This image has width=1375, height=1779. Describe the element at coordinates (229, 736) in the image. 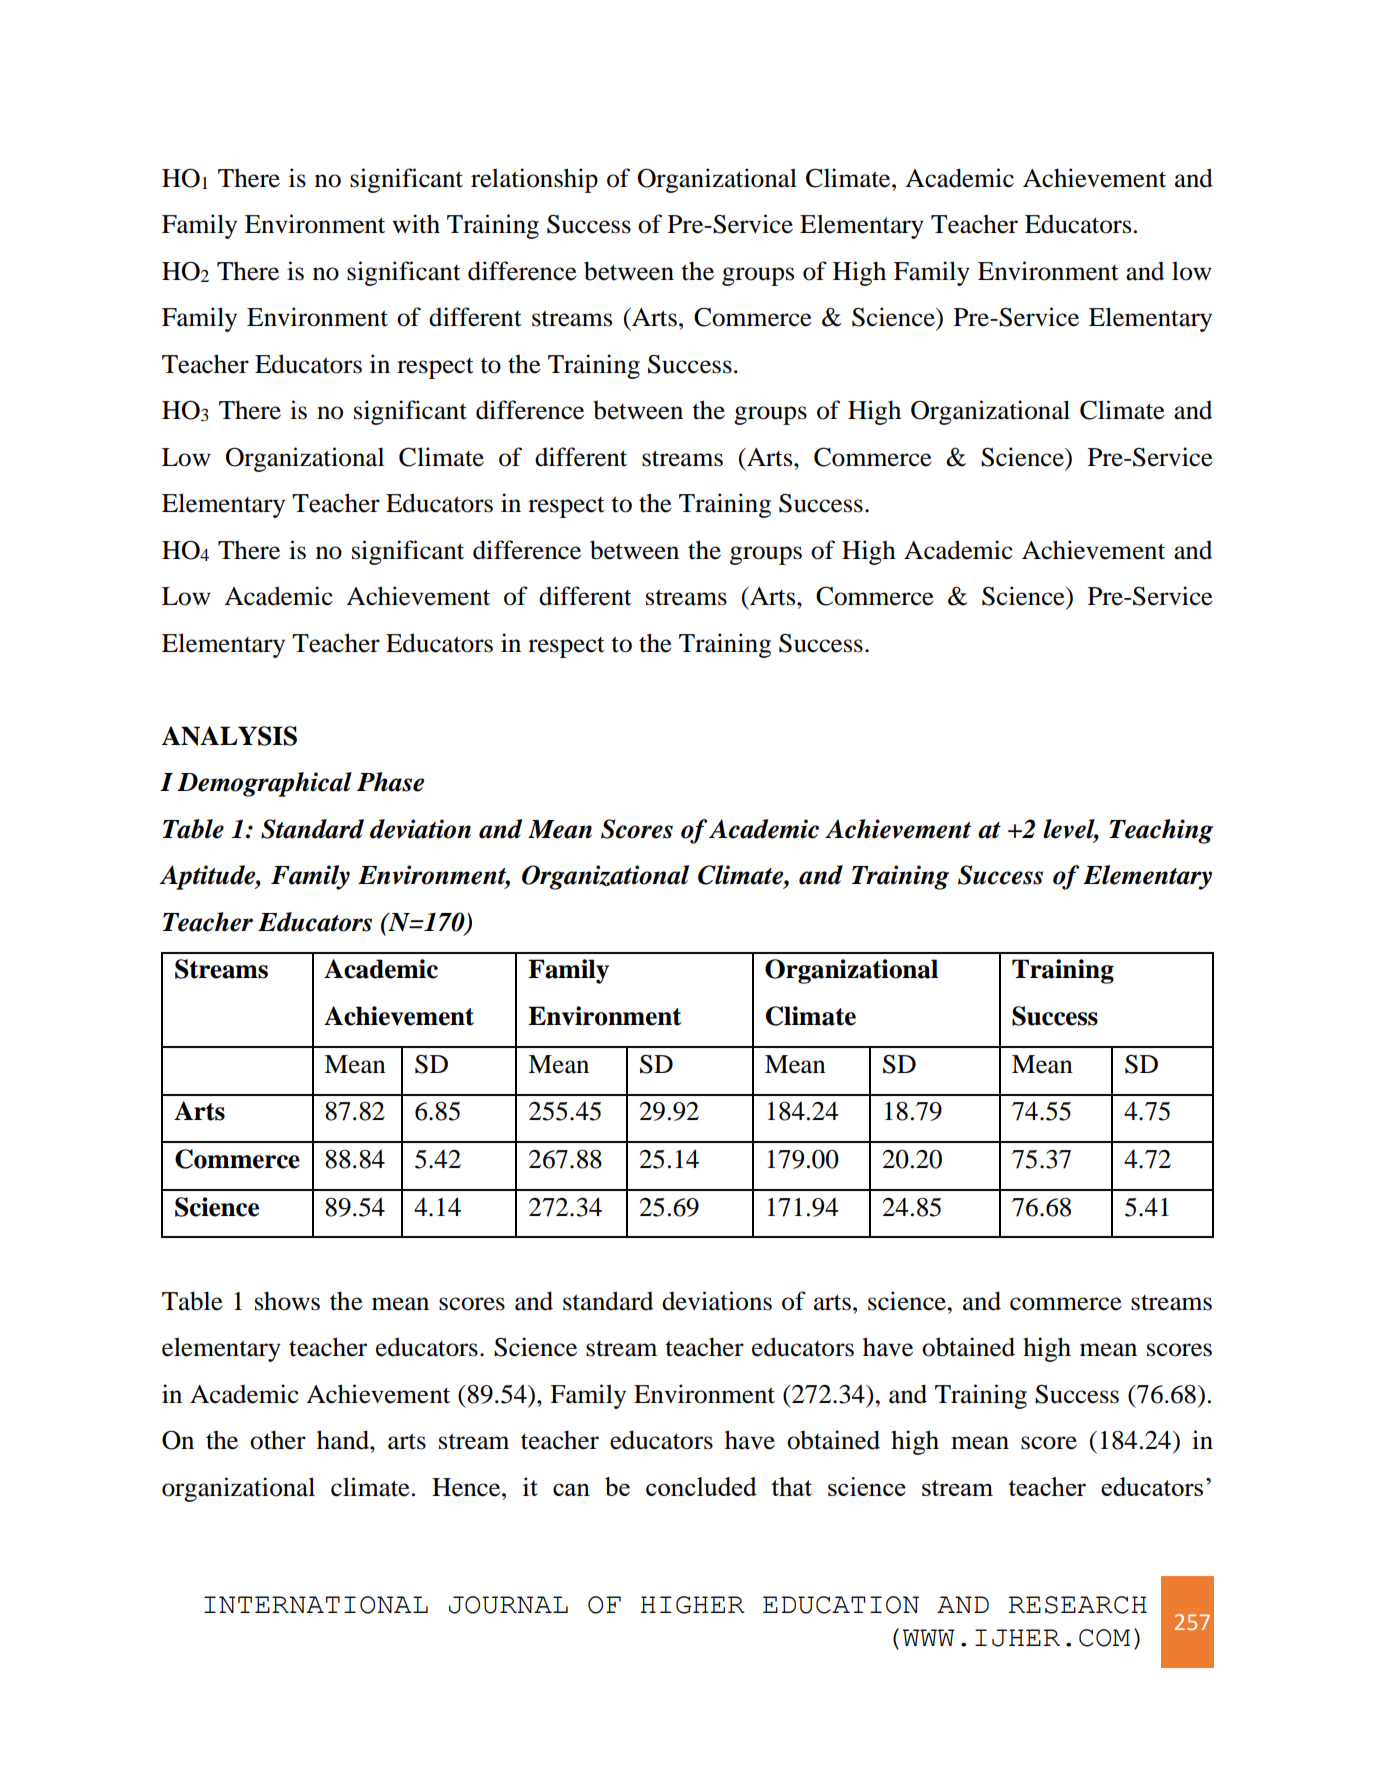

I see `ANALYSIS` at that location.
